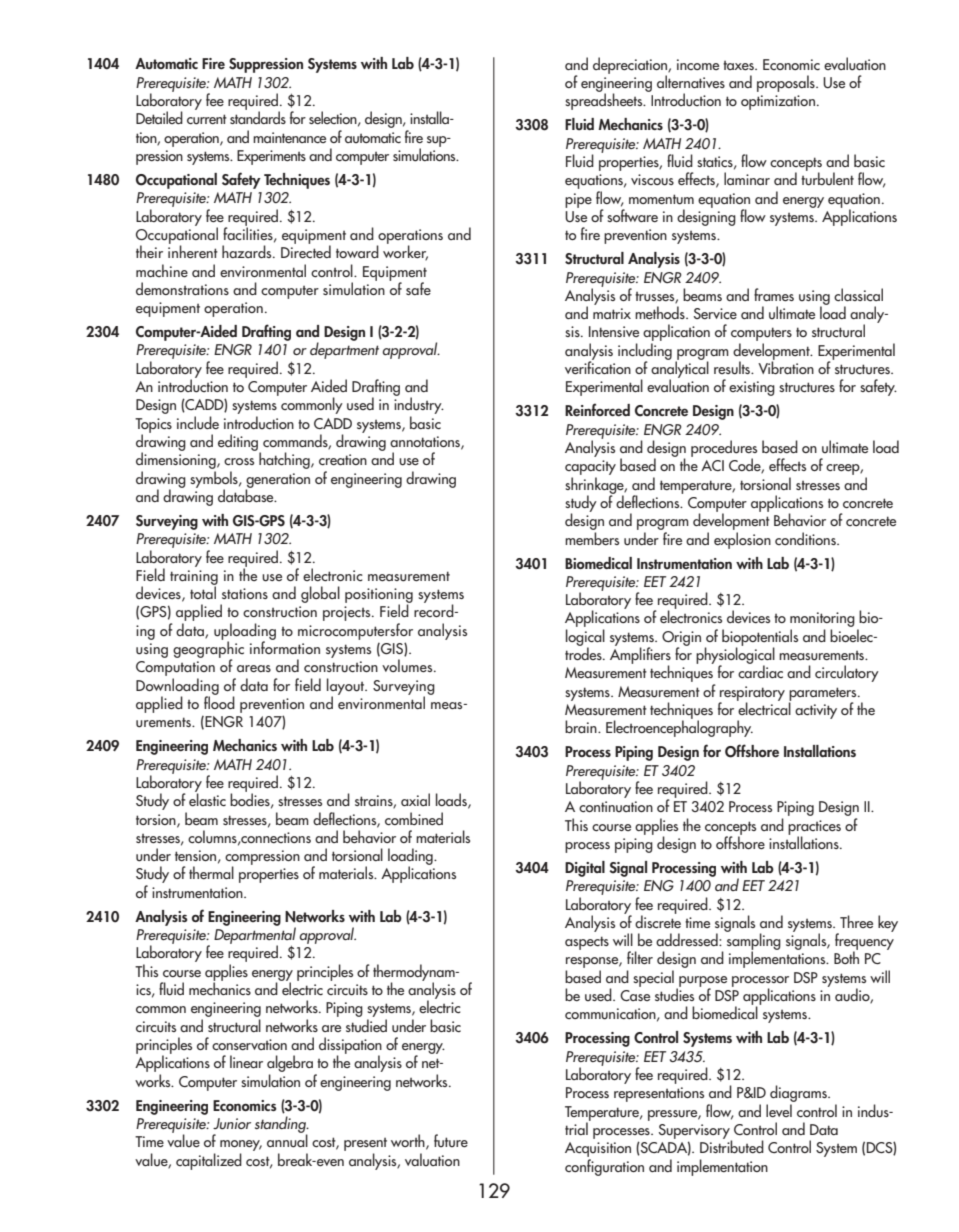  I want to click on sampling, so click(753, 941).
